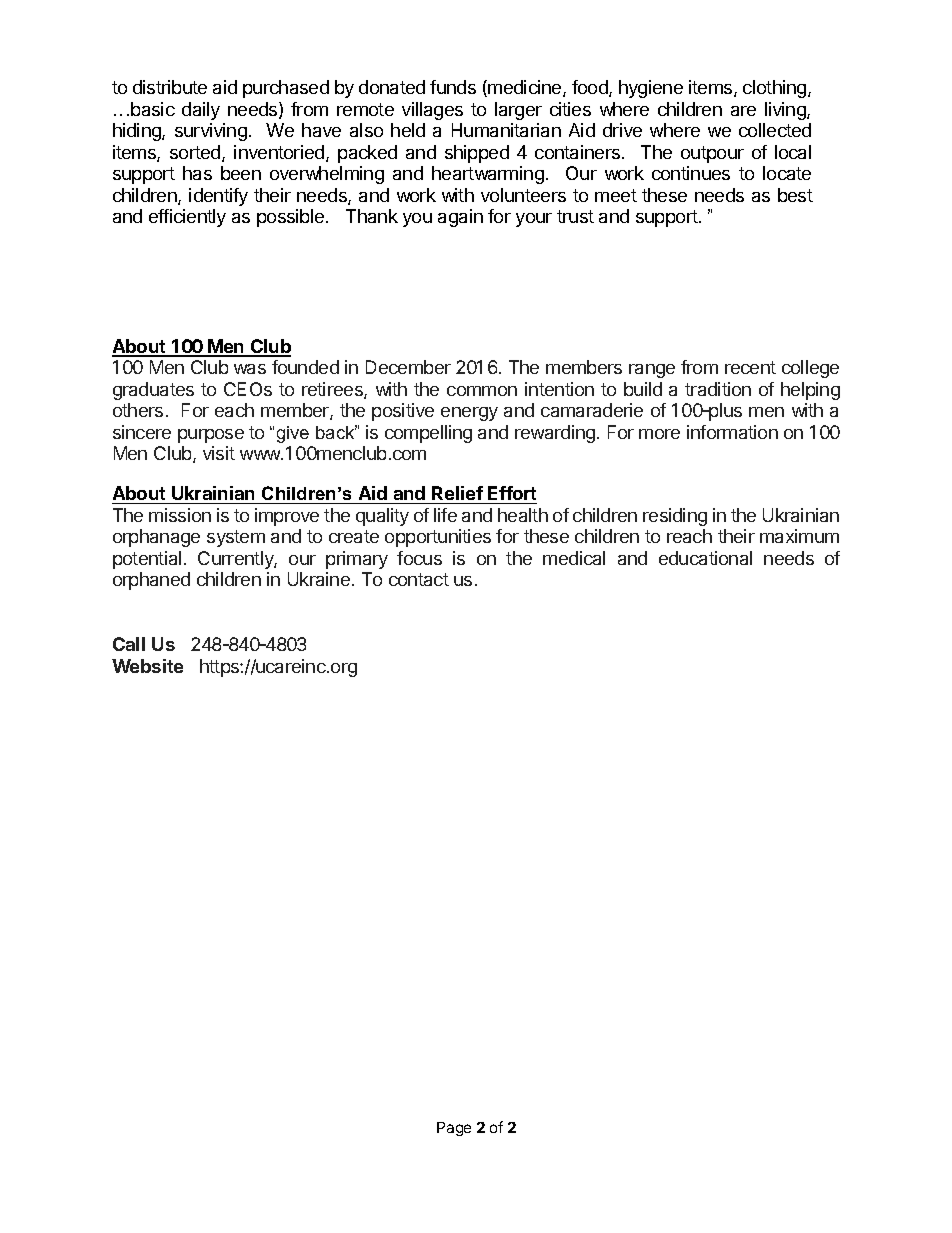  What do you see at coordinates (732, 432) in the screenshot?
I see `information` at bounding box center [732, 432].
